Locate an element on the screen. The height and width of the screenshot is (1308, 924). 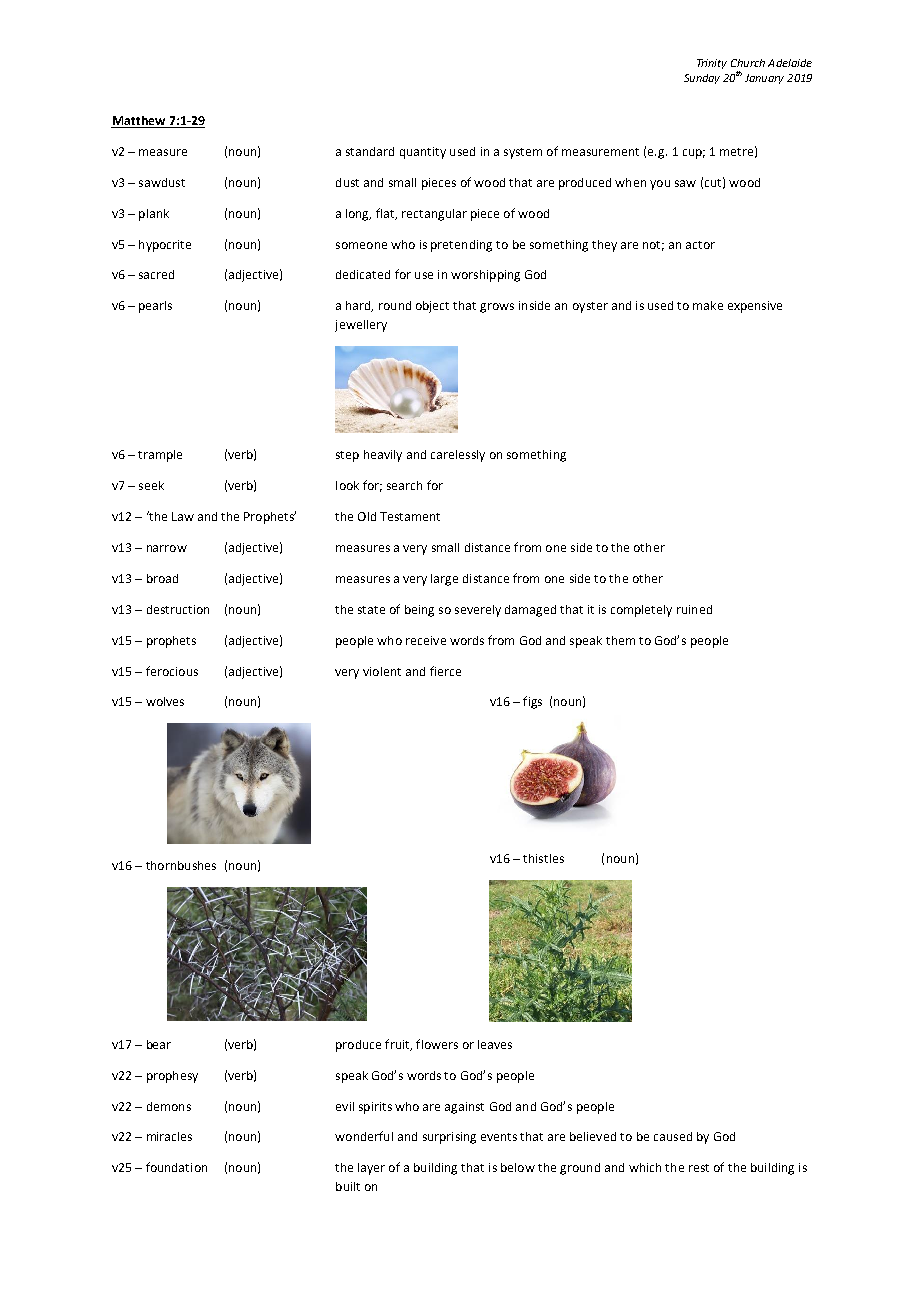
surprising is located at coordinates (449, 1138).
